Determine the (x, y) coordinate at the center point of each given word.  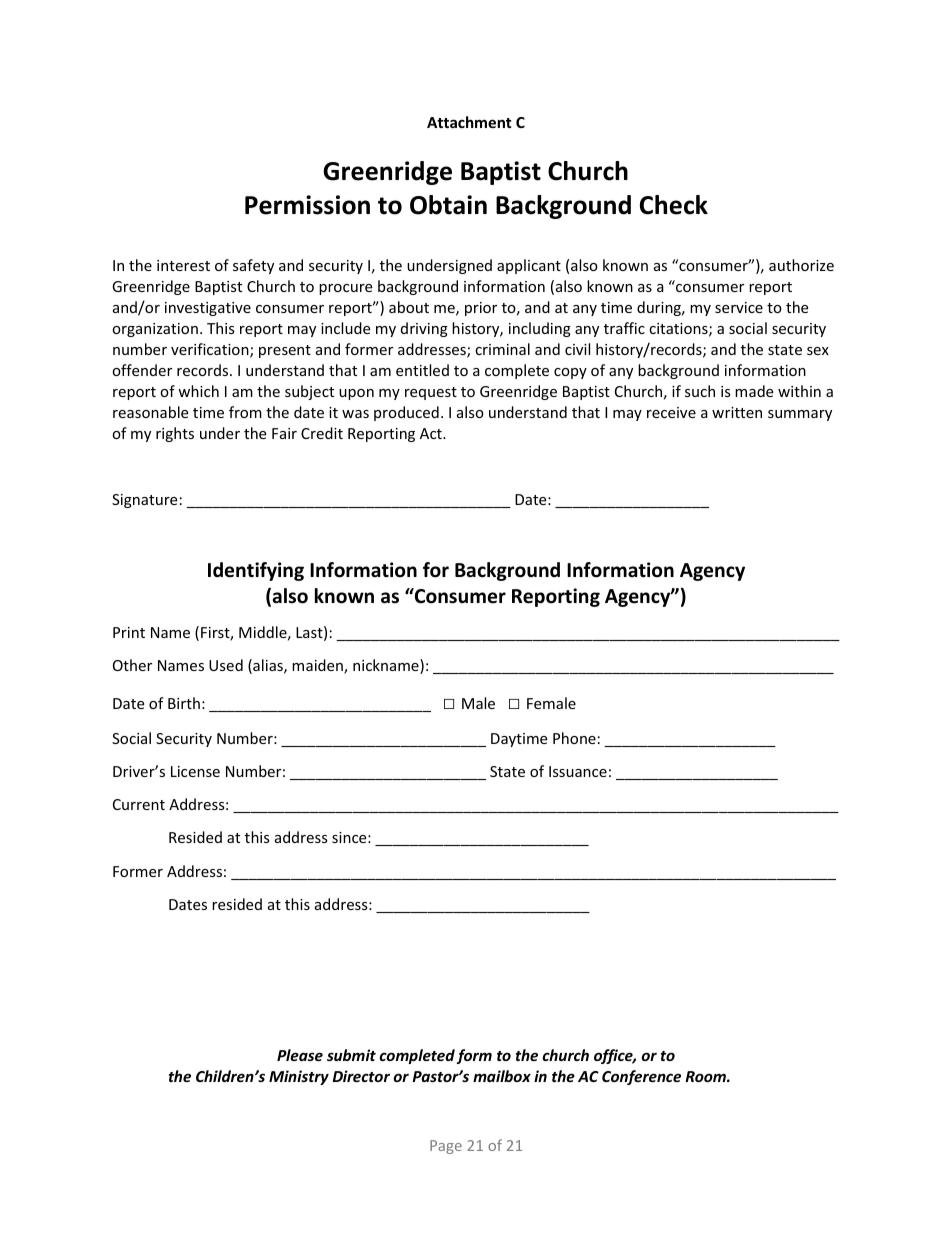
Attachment (469, 122)
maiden (318, 666)
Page (446, 1147)
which (198, 391)
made (754, 391)
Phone (574, 738)
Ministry (299, 1077)
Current (139, 804)
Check (674, 205)
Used (226, 665)
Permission (307, 205)
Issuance (578, 771)
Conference (641, 1077)
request (431, 393)
